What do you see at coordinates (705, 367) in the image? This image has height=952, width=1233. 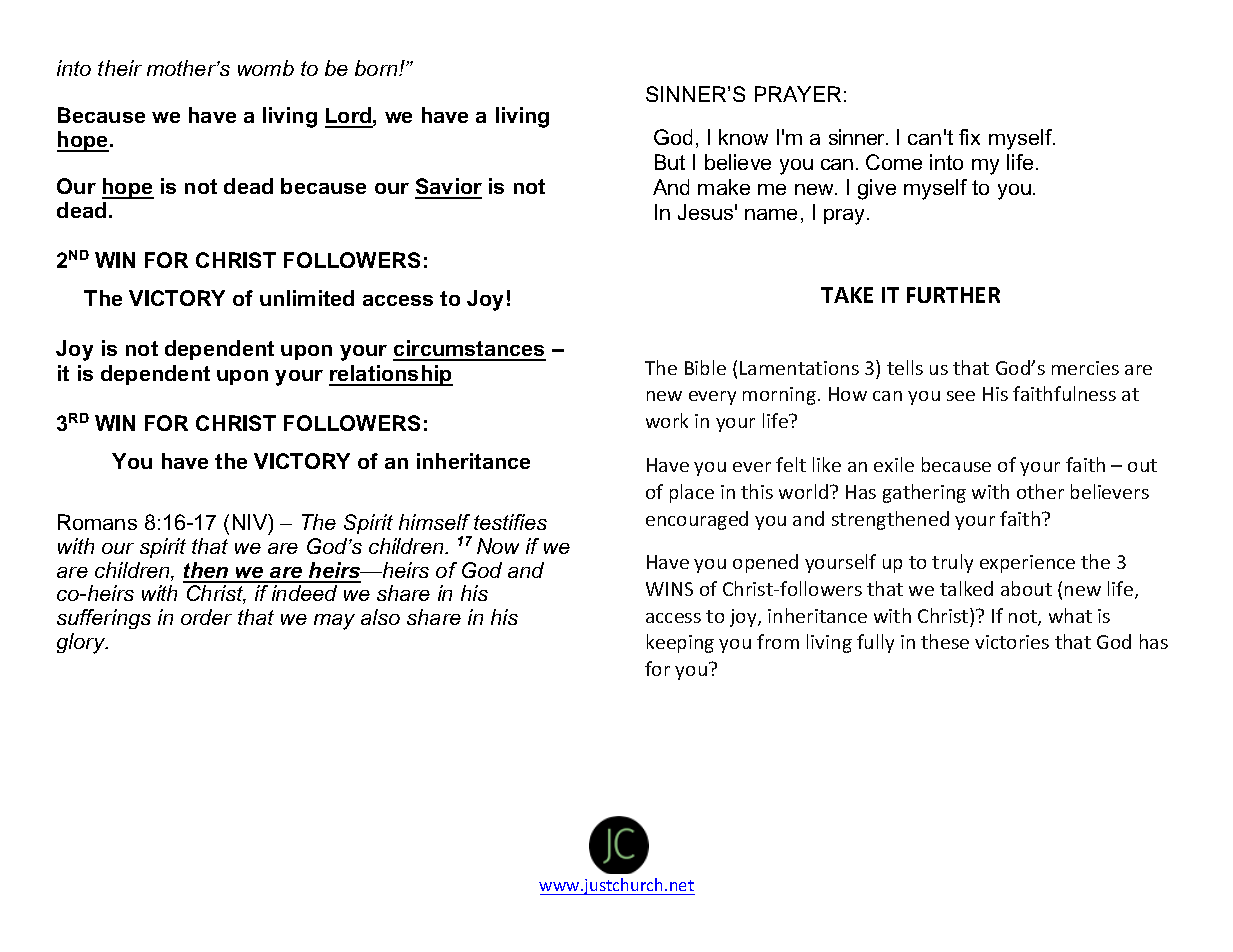 I see `Bible` at bounding box center [705, 367].
